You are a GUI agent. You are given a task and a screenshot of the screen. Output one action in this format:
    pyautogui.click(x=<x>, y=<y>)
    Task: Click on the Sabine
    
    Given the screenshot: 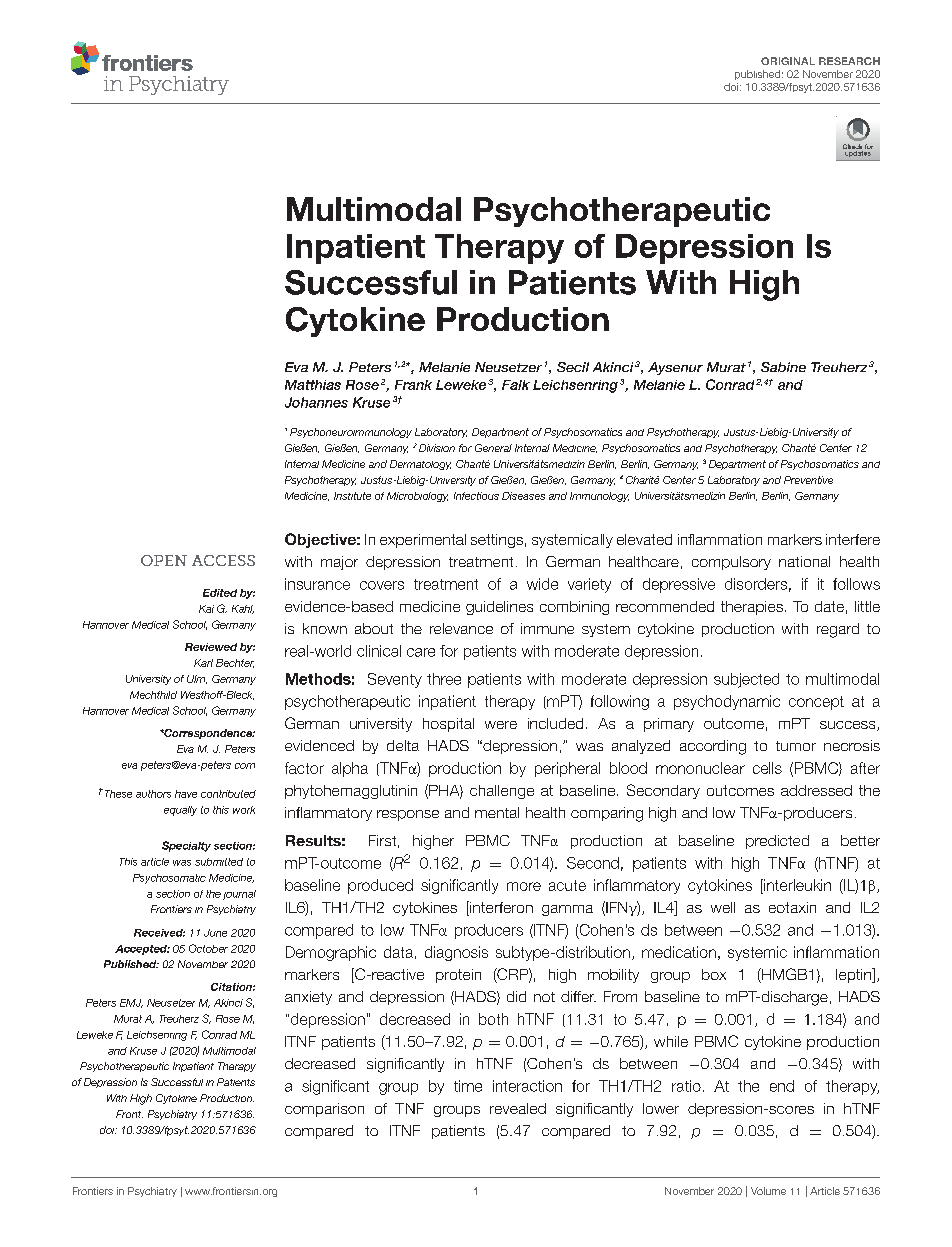 What is the action you would take?
    pyautogui.click(x=783, y=367)
